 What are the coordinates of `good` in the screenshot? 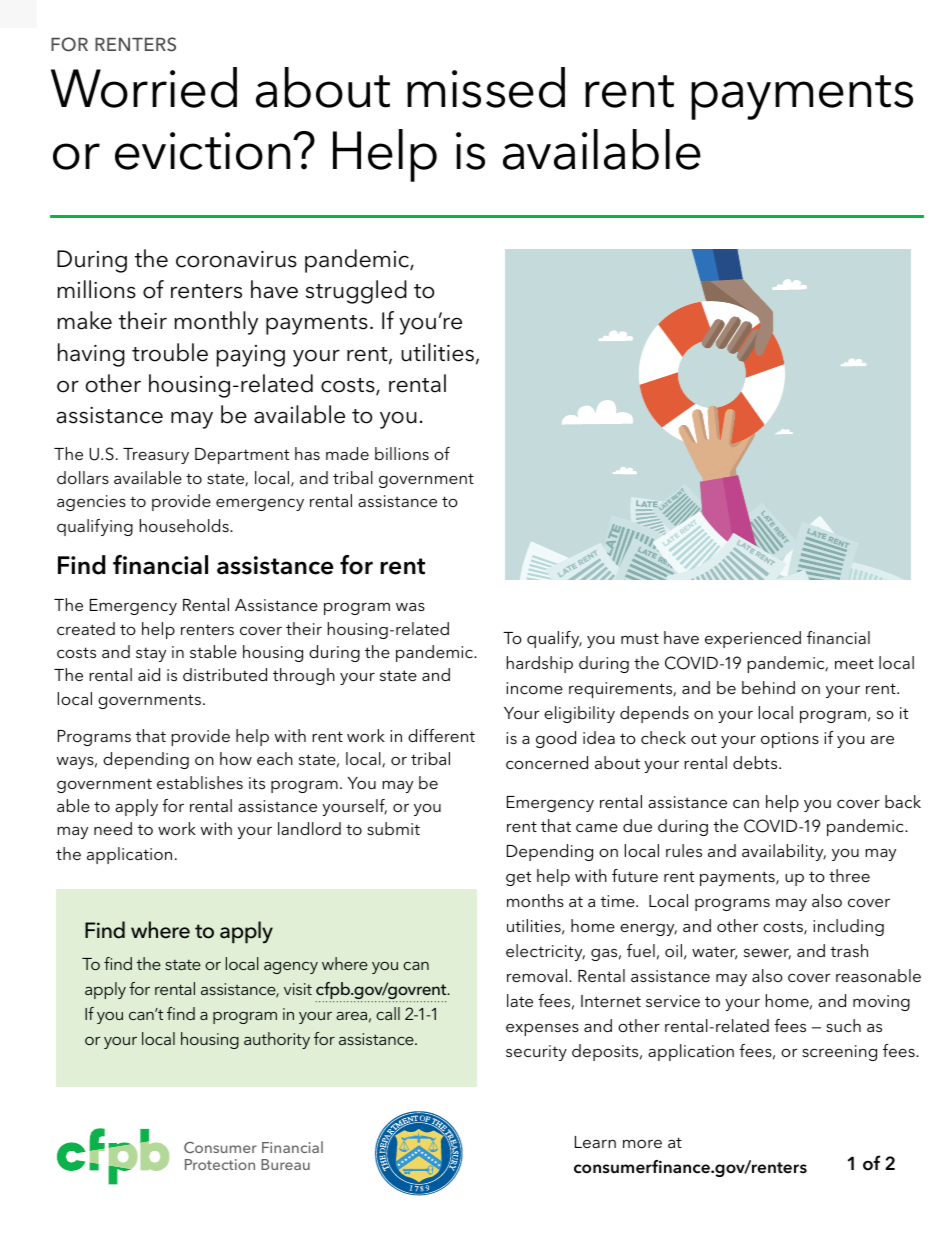 It's located at (556, 739).
